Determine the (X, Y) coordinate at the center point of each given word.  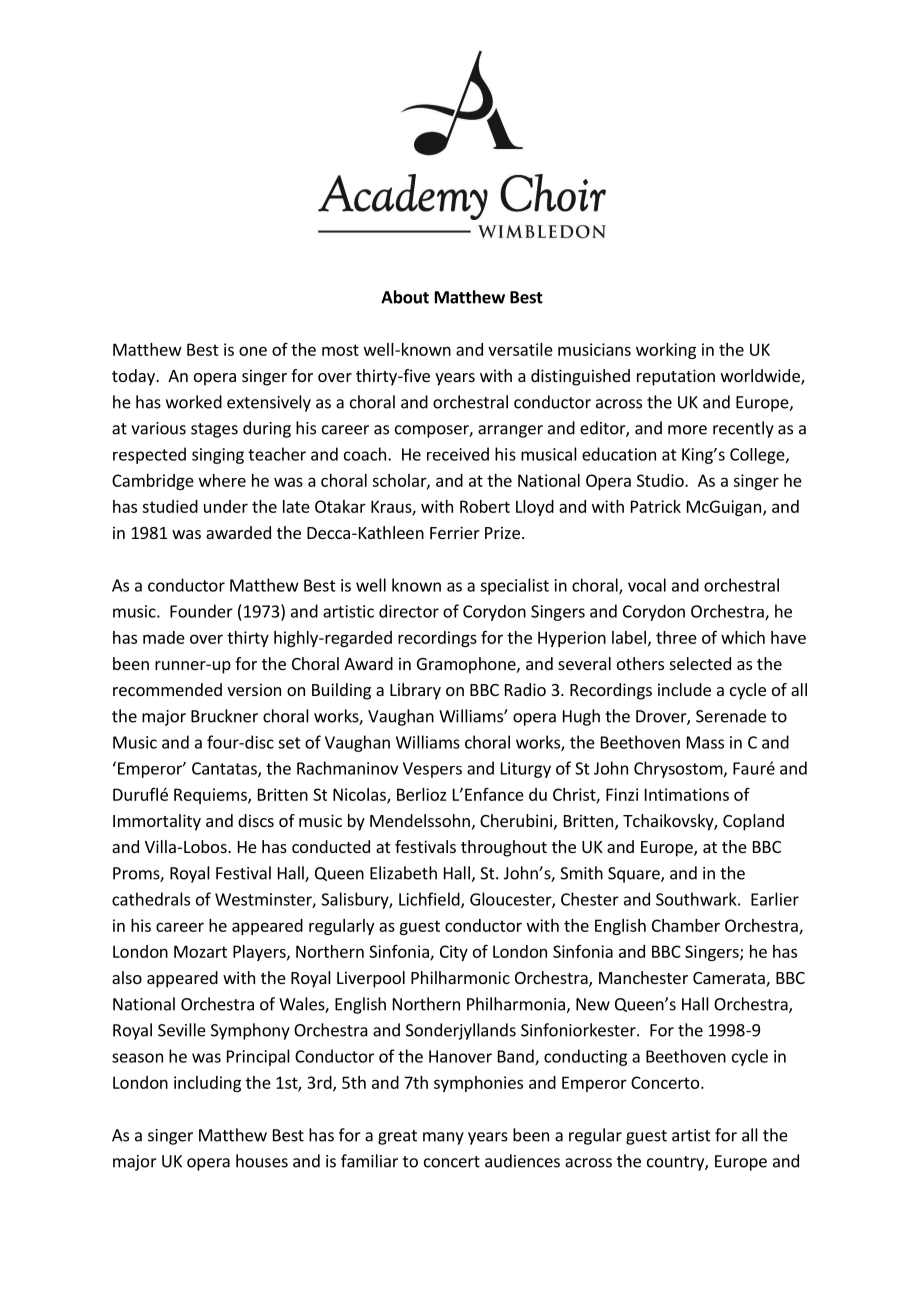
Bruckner (224, 716)
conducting (585, 1057)
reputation (676, 377)
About (405, 297)
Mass (705, 742)
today (134, 377)
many (443, 1138)
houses (262, 1161)
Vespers (432, 770)
